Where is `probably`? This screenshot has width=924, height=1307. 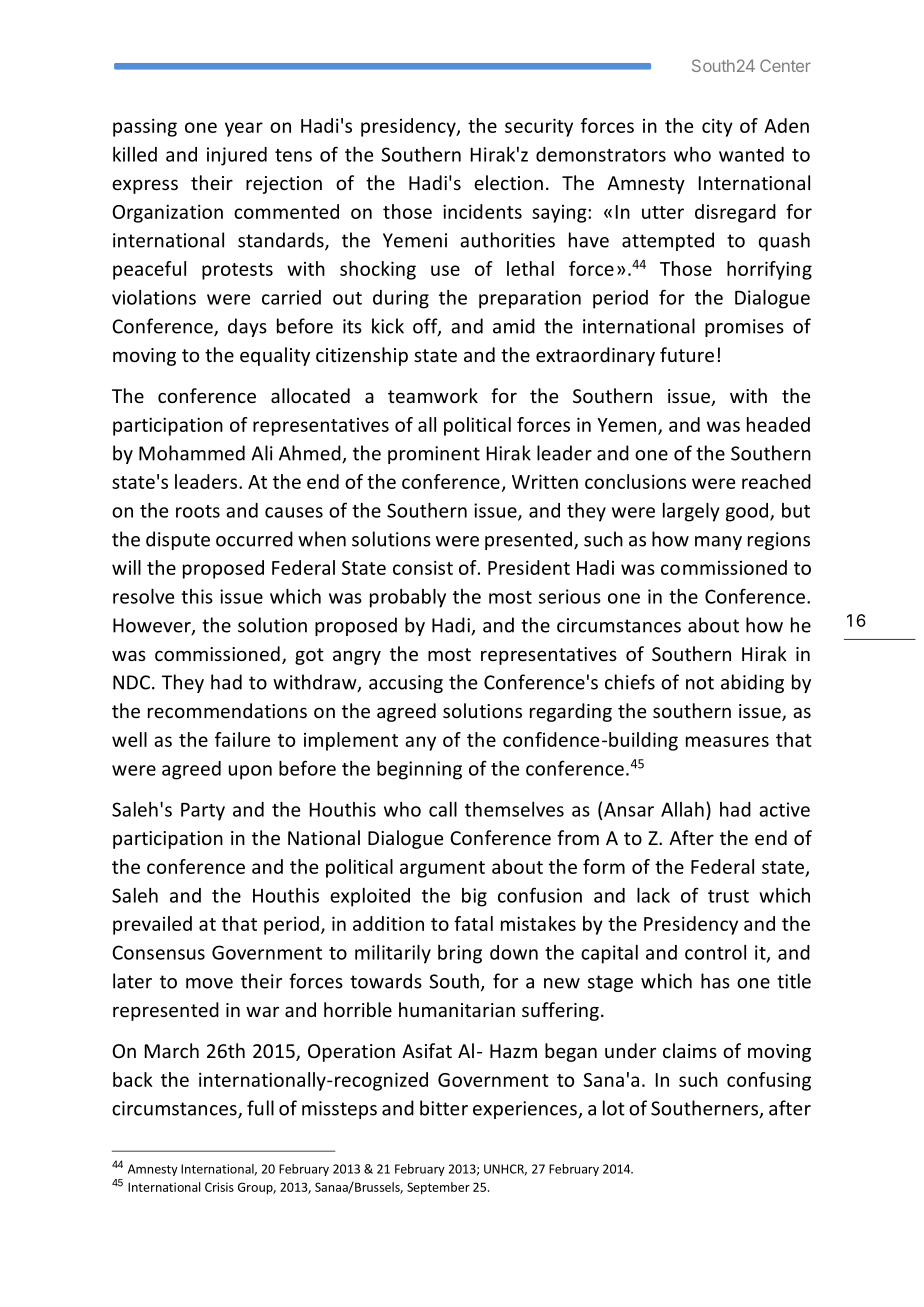 probably is located at coordinates (408, 598).
